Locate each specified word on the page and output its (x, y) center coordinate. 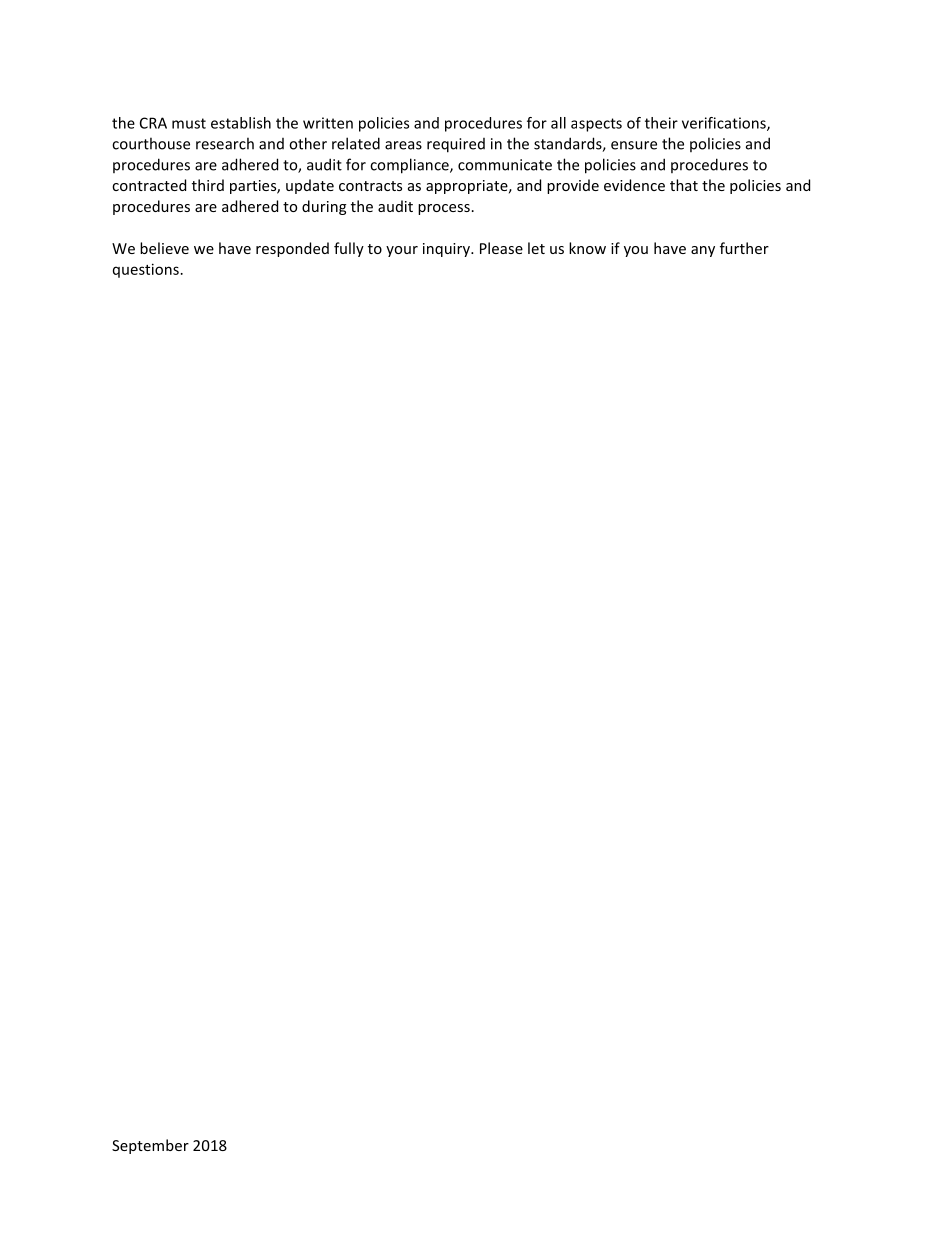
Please (501, 248)
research (225, 143)
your (402, 251)
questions (146, 270)
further (744, 248)
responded (292, 249)
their (661, 123)
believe (164, 248)
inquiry (447, 250)
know (587, 248)
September (150, 1146)
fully (349, 249)
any (703, 251)
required (456, 145)
